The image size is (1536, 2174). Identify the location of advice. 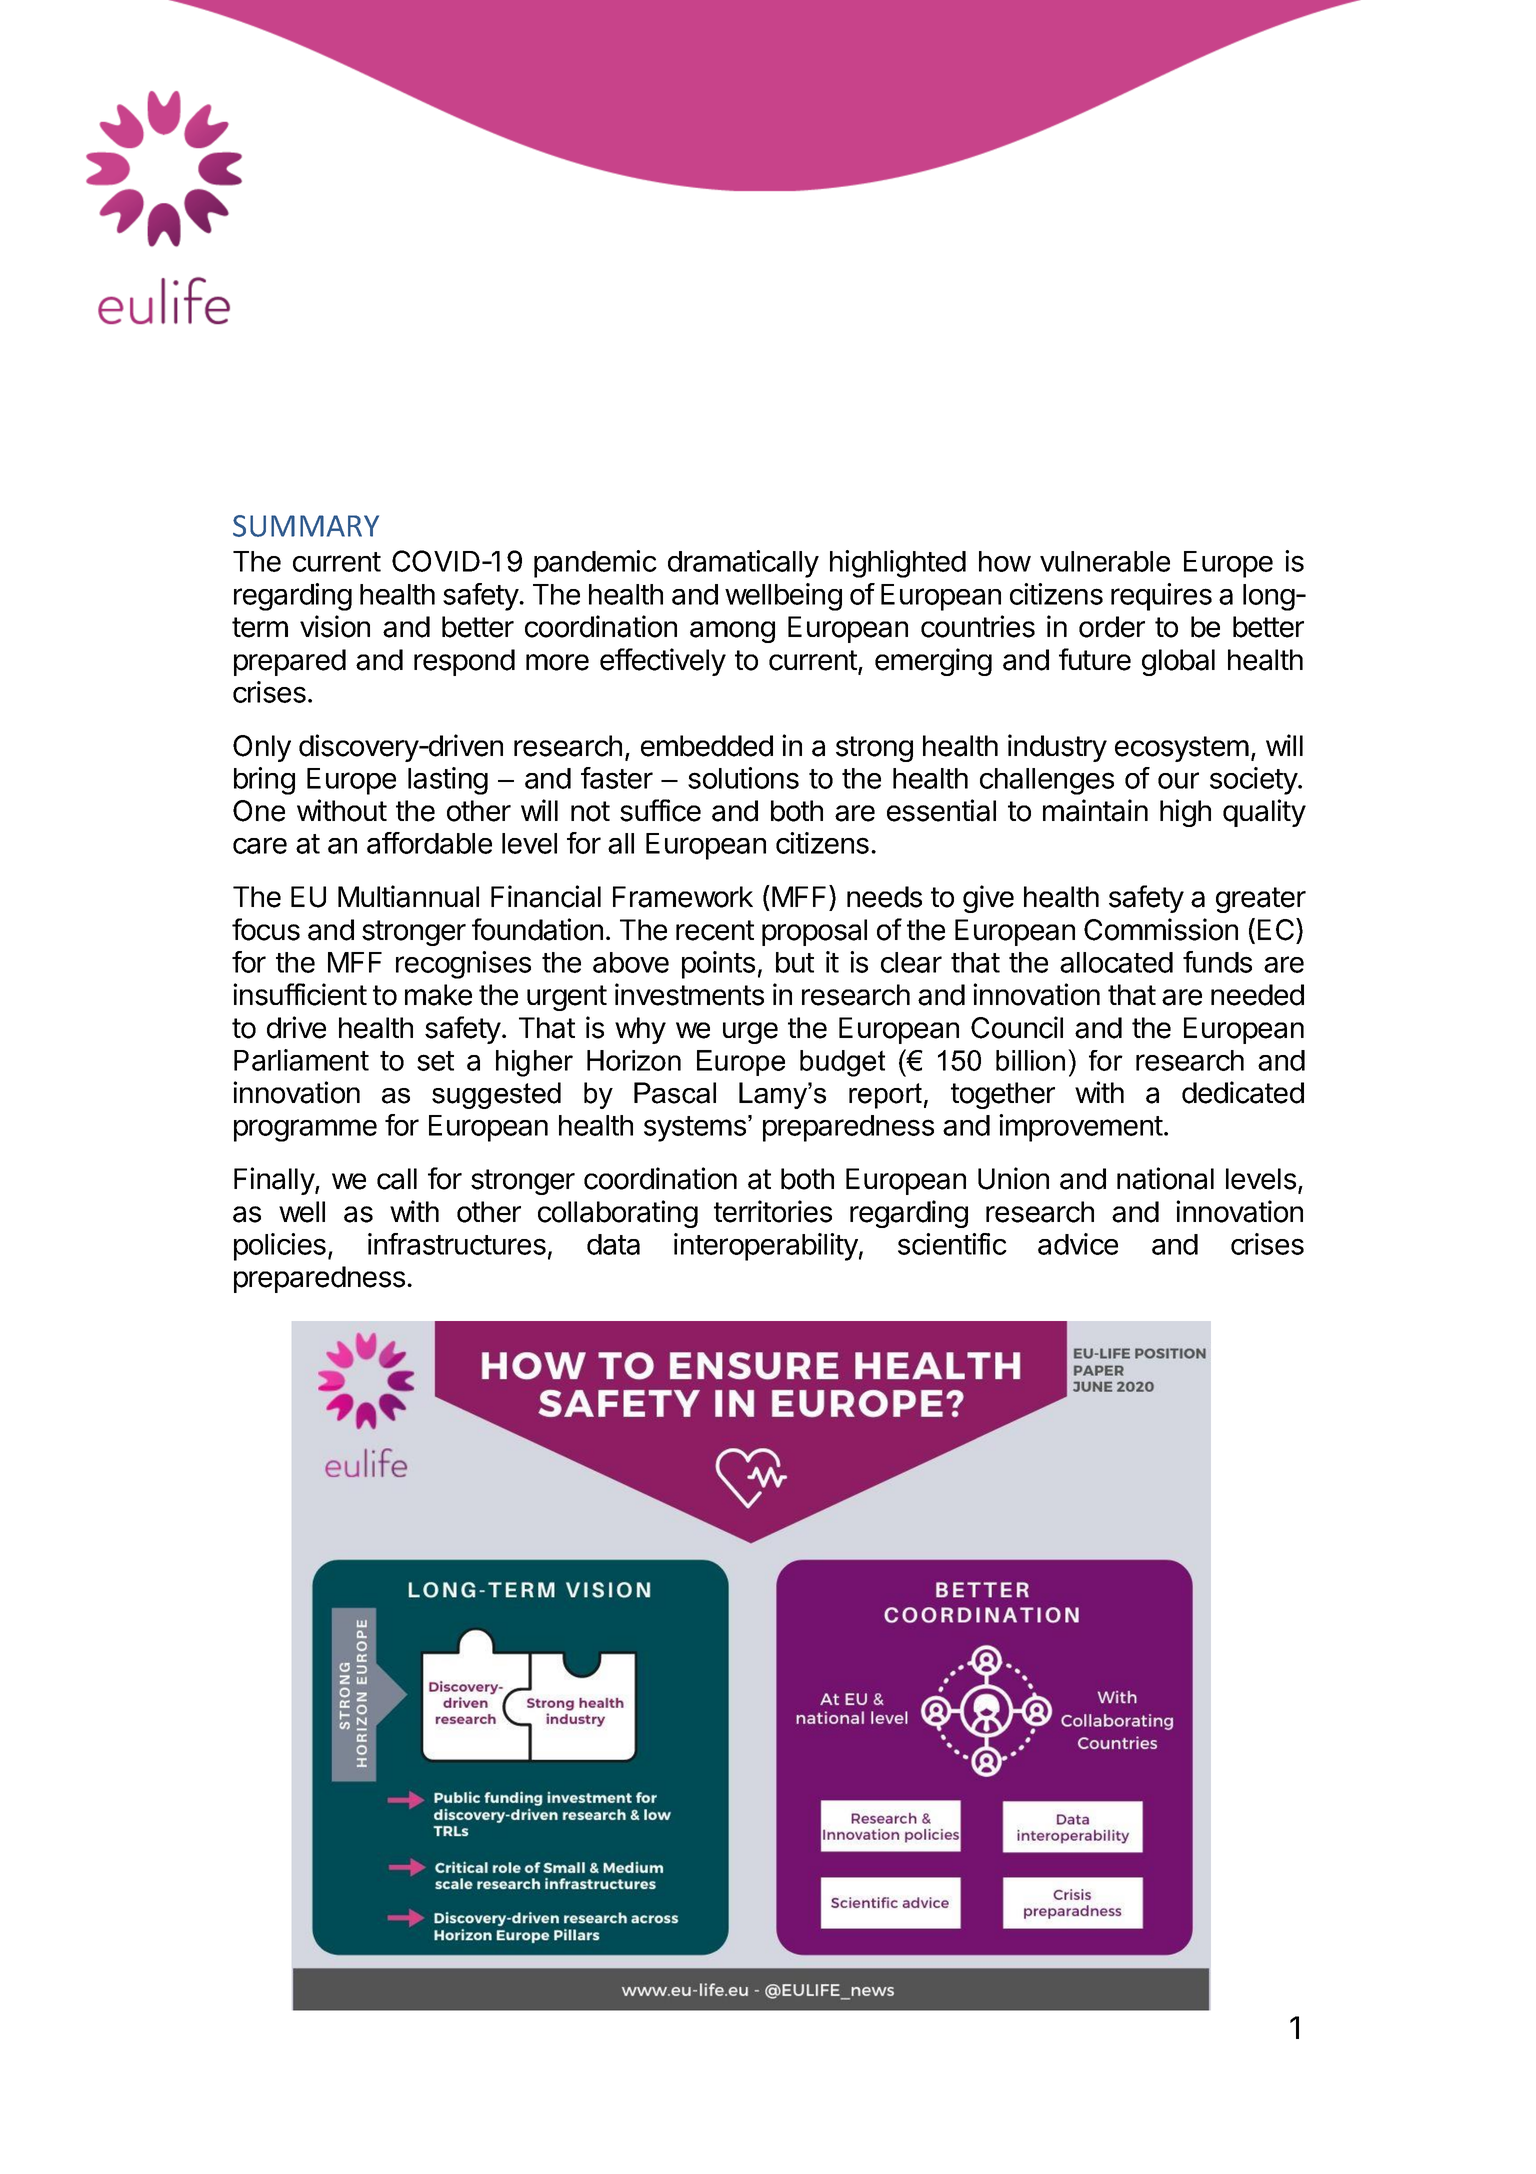
(1078, 1244).
